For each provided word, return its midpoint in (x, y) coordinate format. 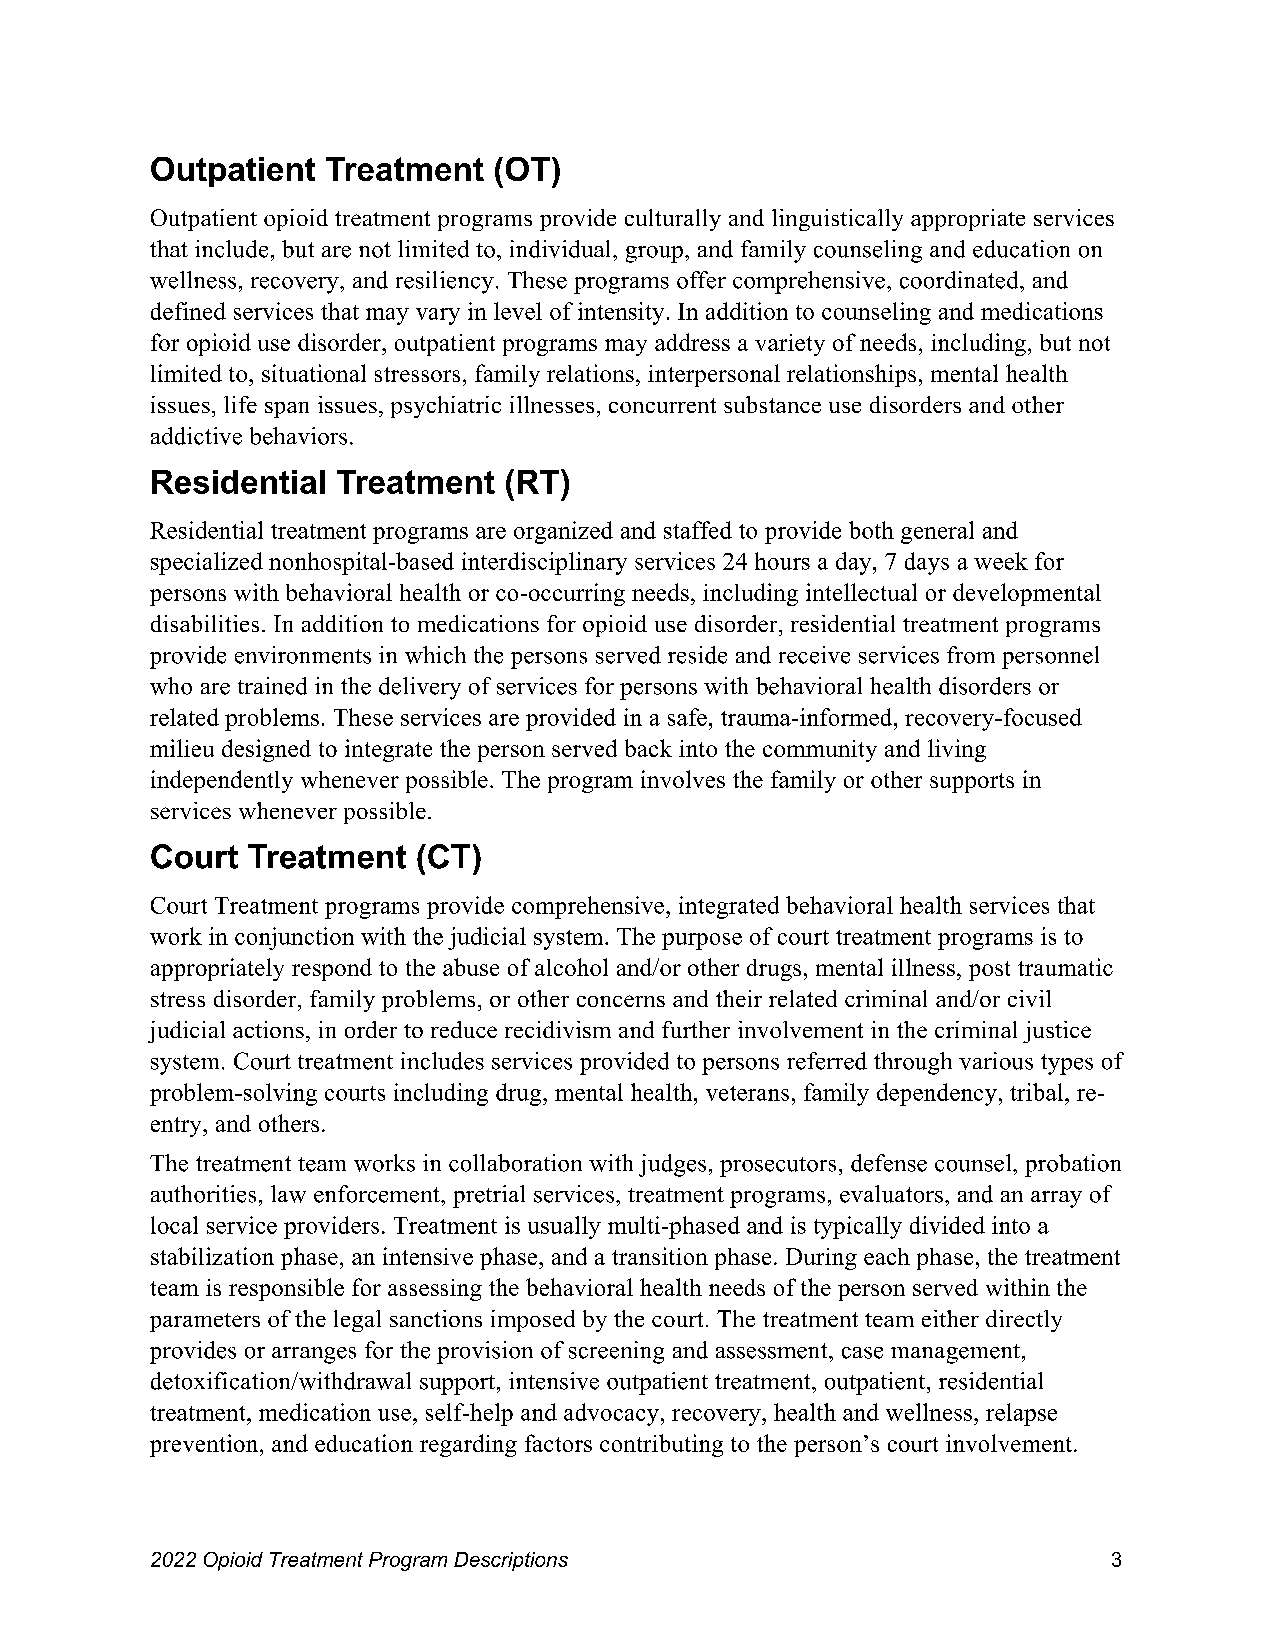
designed (266, 750)
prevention (205, 1445)
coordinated (960, 280)
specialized (207, 563)
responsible (286, 1289)
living (957, 750)
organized (563, 532)
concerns (621, 1001)
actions (268, 1029)
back (648, 748)
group (654, 254)
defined (188, 311)
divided (947, 1225)
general (937, 532)
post (989, 971)
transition (660, 1256)
